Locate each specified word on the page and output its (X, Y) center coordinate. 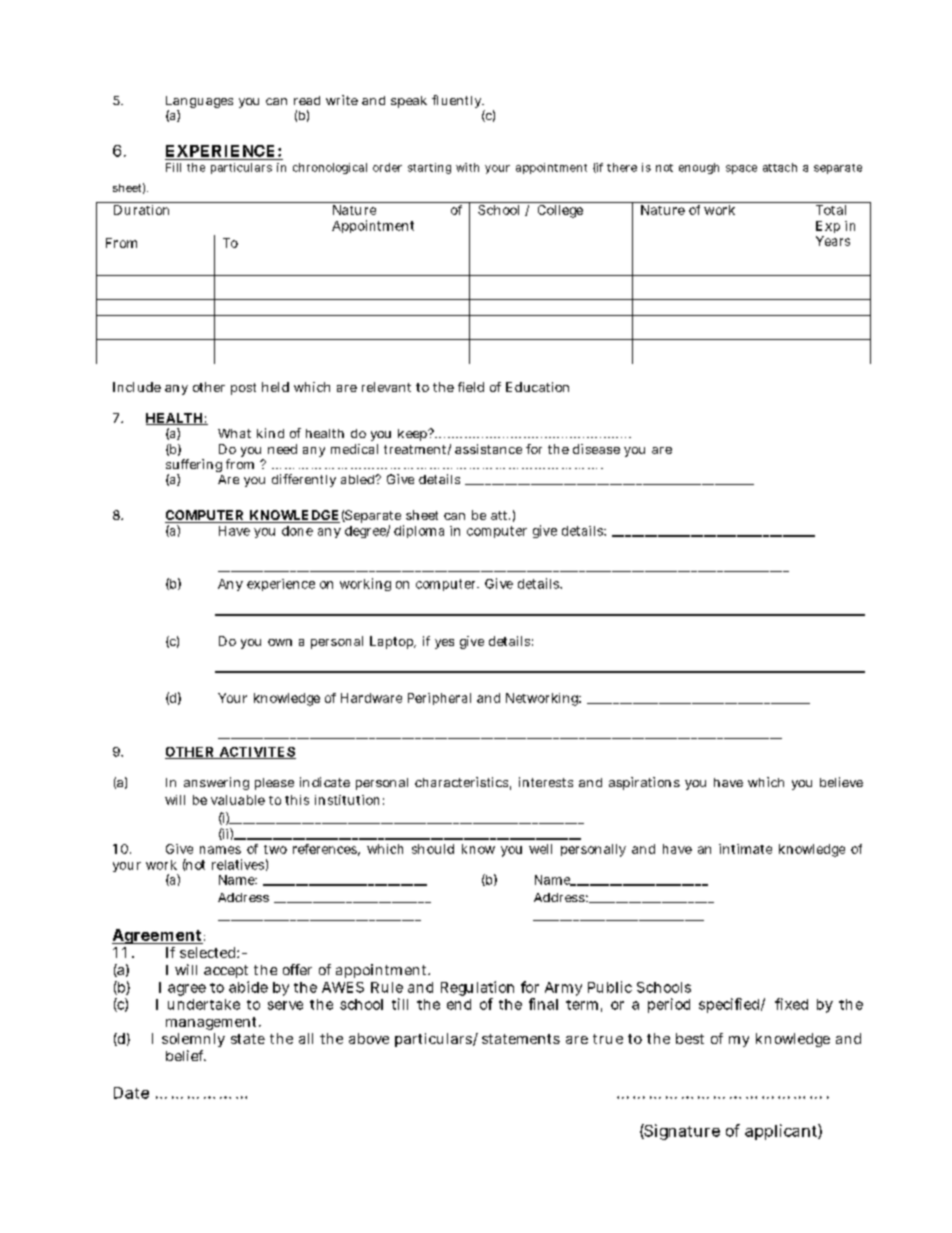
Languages (199, 103)
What (234, 433)
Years (833, 241)
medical (354, 449)
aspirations (644, 783)
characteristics (461, 782)
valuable (238, 800)
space (741, 169)
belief (185, 1055)
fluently (456, 101)
